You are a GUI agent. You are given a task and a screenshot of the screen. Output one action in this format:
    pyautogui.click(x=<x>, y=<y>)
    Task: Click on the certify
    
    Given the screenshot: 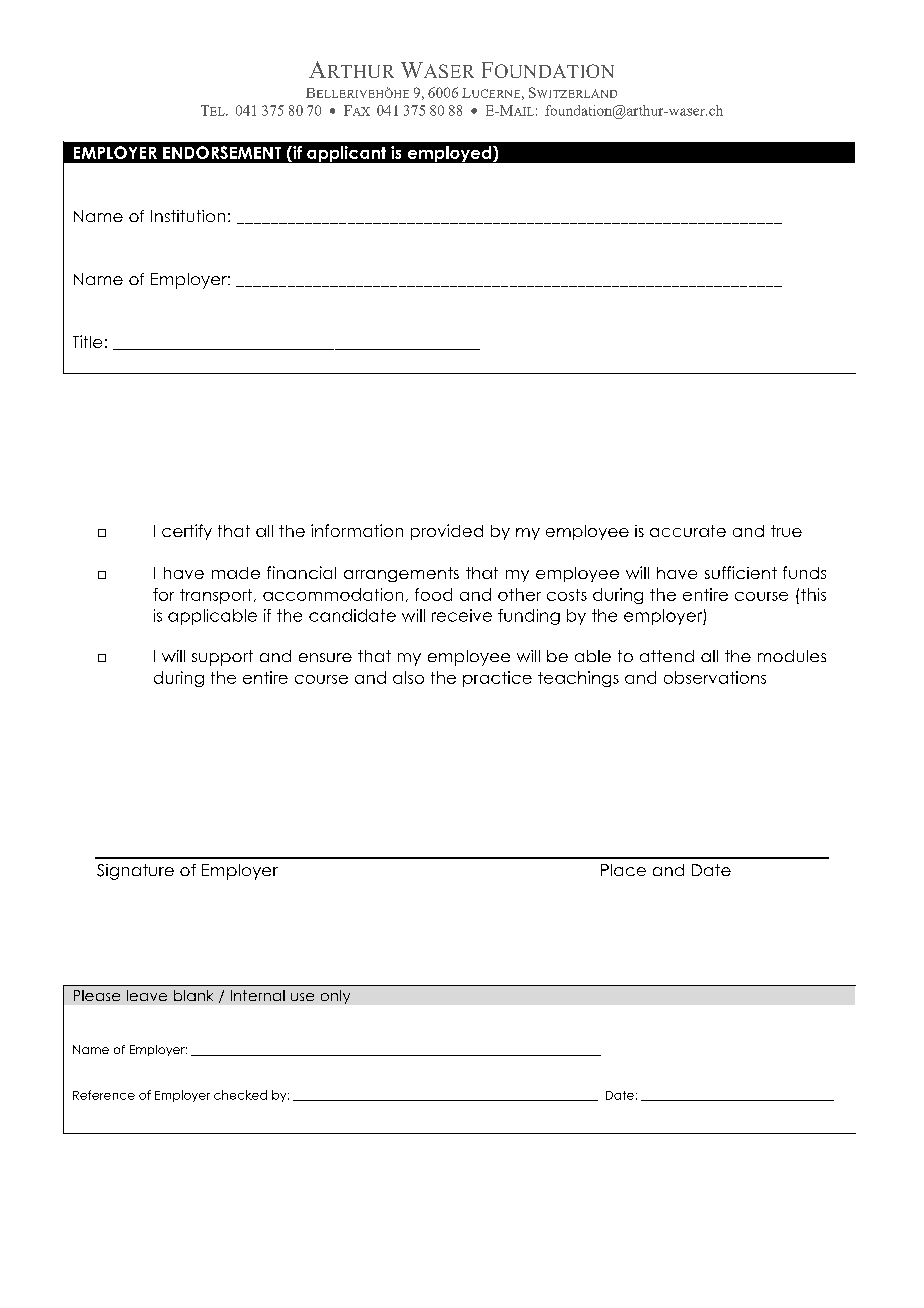 What is the action you would take?
    pyautogui.click(x=187, y=532)
